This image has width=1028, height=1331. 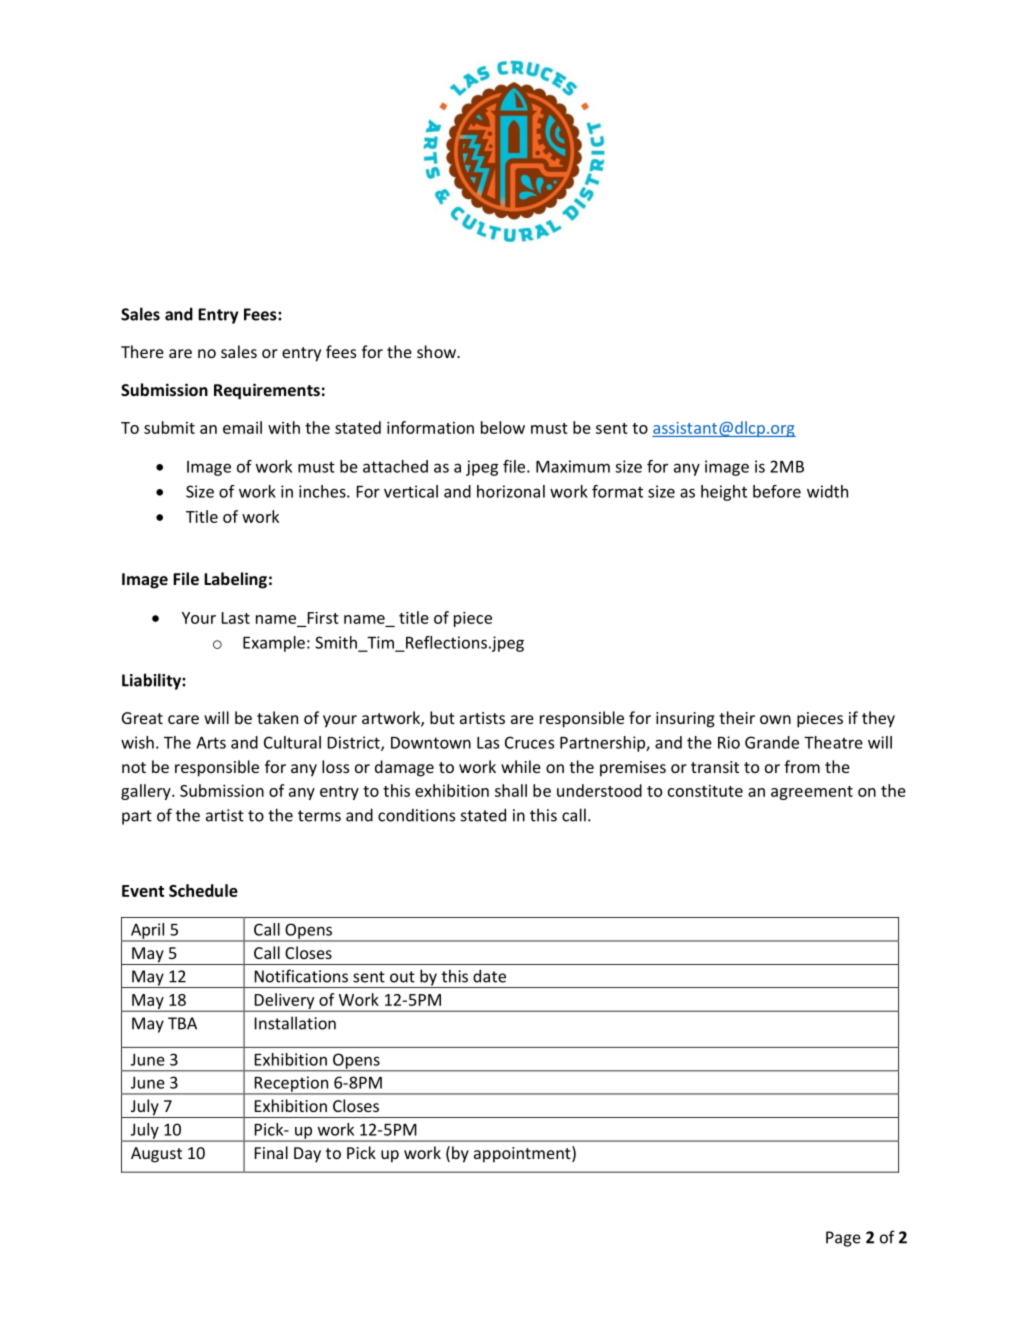 What do you see at coordinates (511, 790) in the image?
I see `shall` at bounding box center [511, 790].
